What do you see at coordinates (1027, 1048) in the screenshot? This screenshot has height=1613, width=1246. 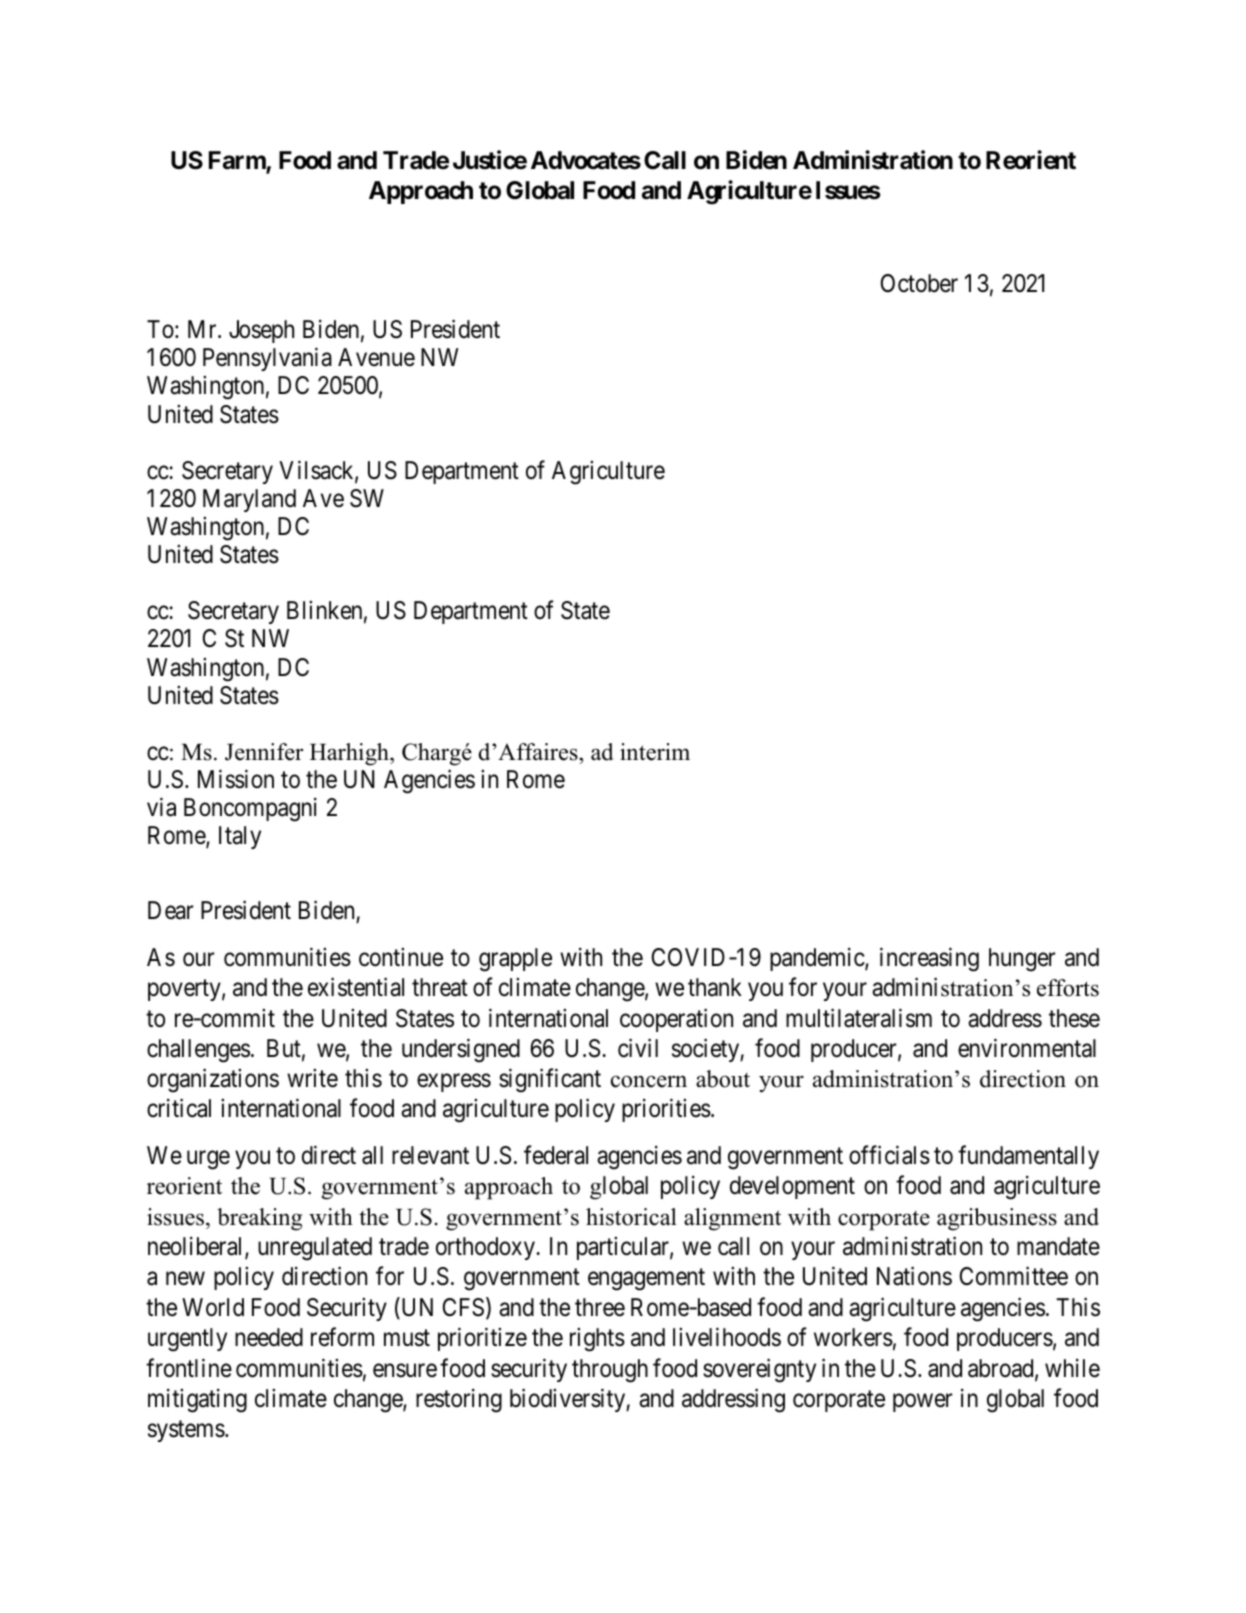 I see `environmental` at bounding box center [1027, 1048].
